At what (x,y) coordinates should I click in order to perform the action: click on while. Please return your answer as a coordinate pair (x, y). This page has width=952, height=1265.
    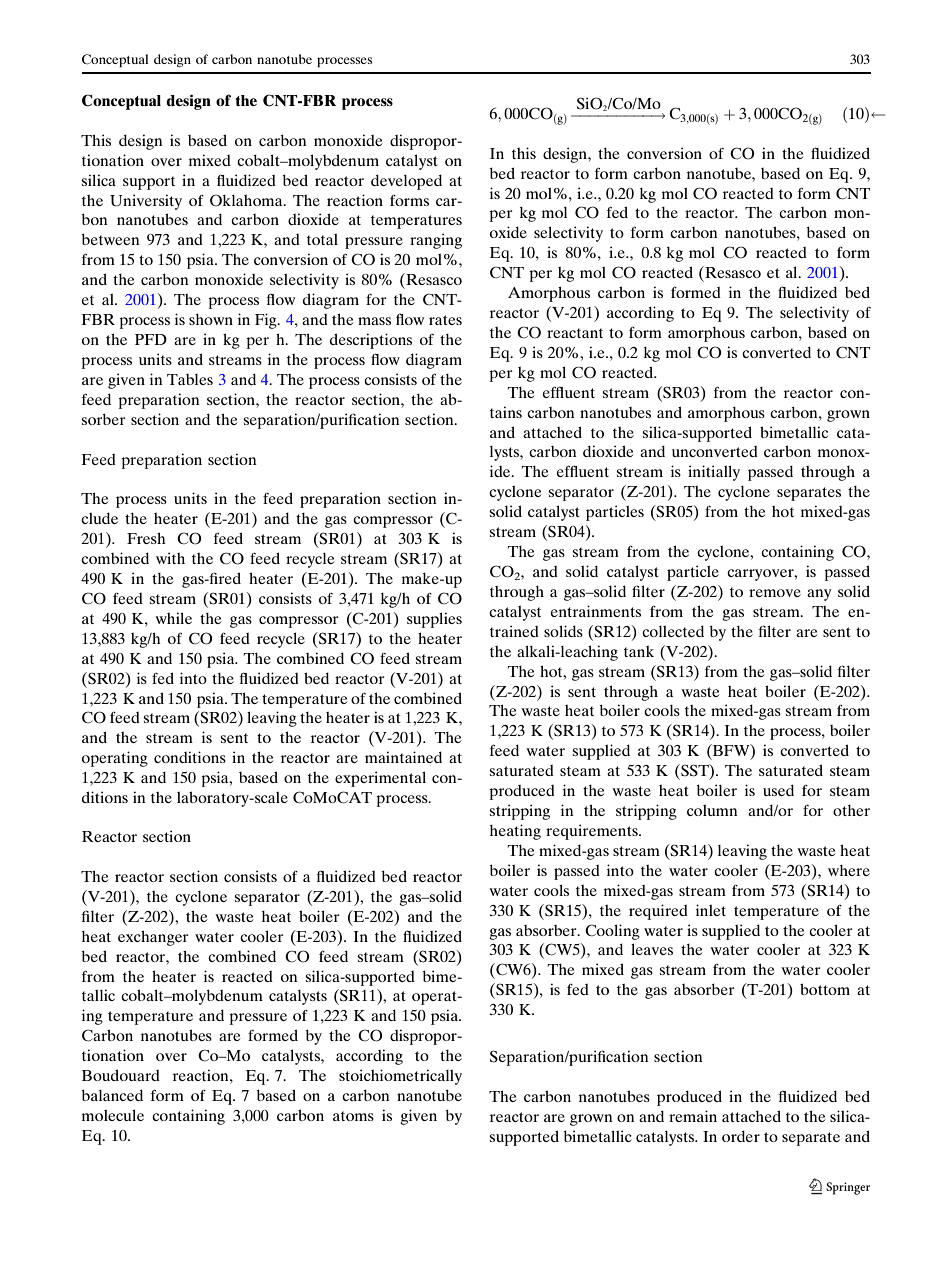
    Looking at the image, I should click on (173, 618).
